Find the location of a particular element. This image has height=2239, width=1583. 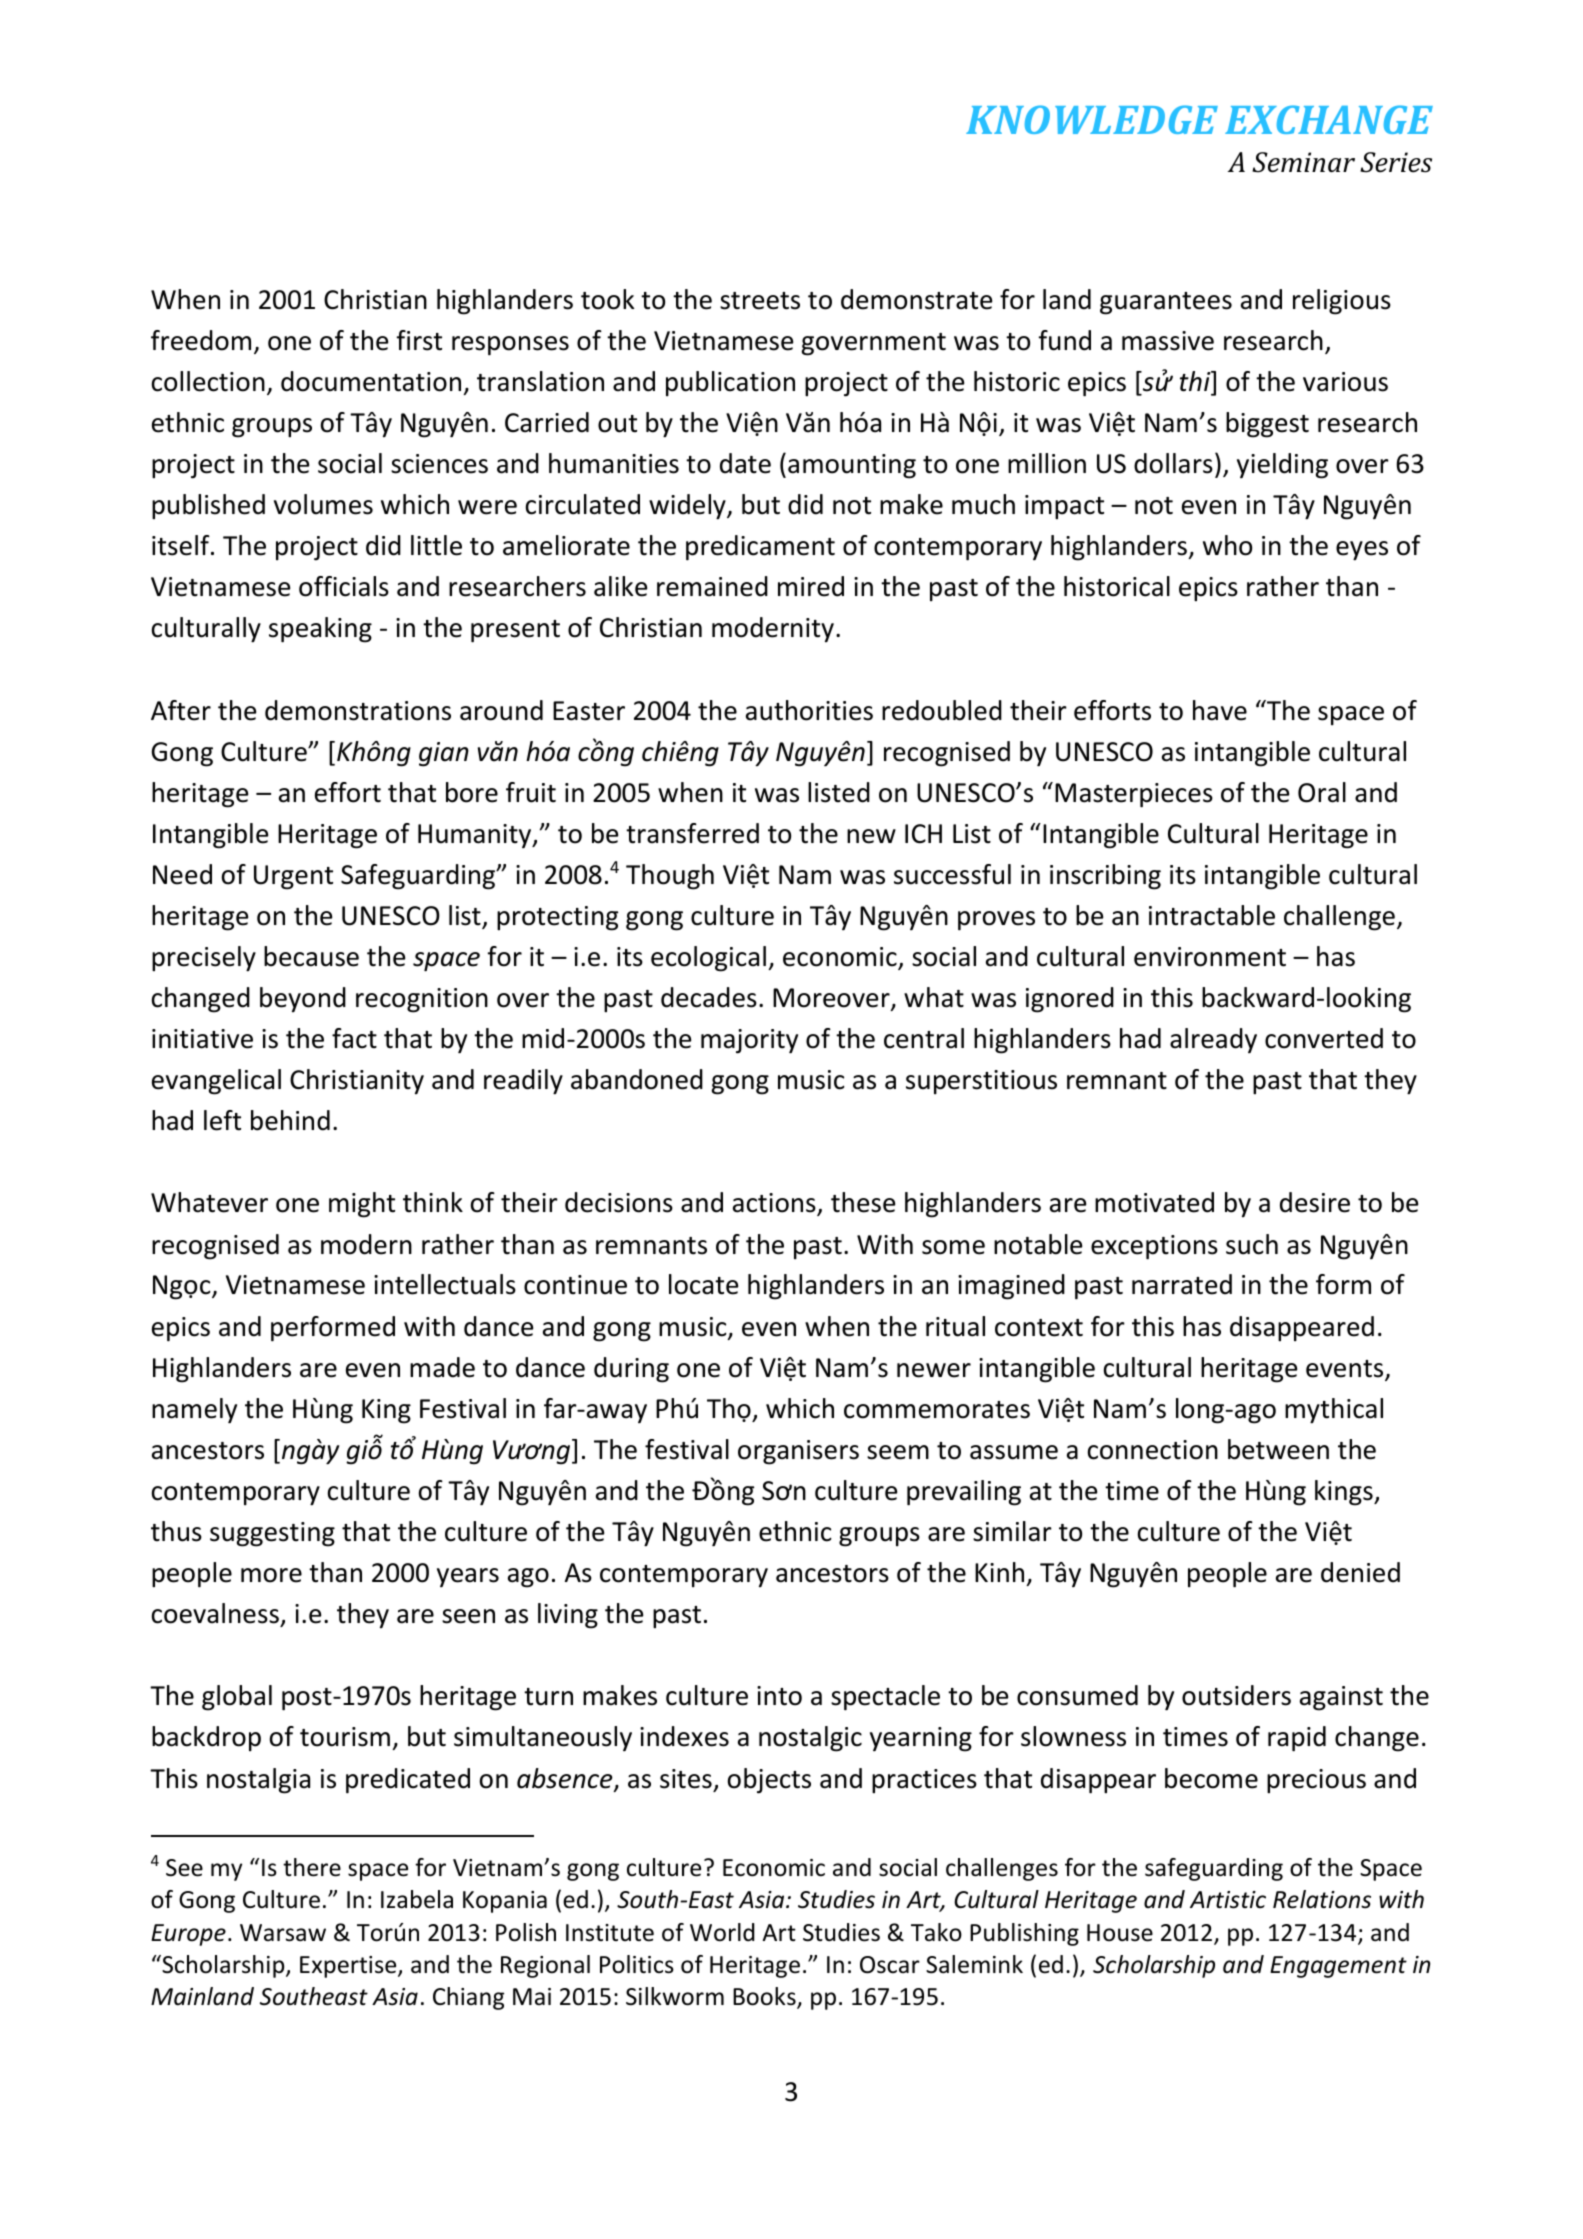

World is located at coordinates (722, 1932).
